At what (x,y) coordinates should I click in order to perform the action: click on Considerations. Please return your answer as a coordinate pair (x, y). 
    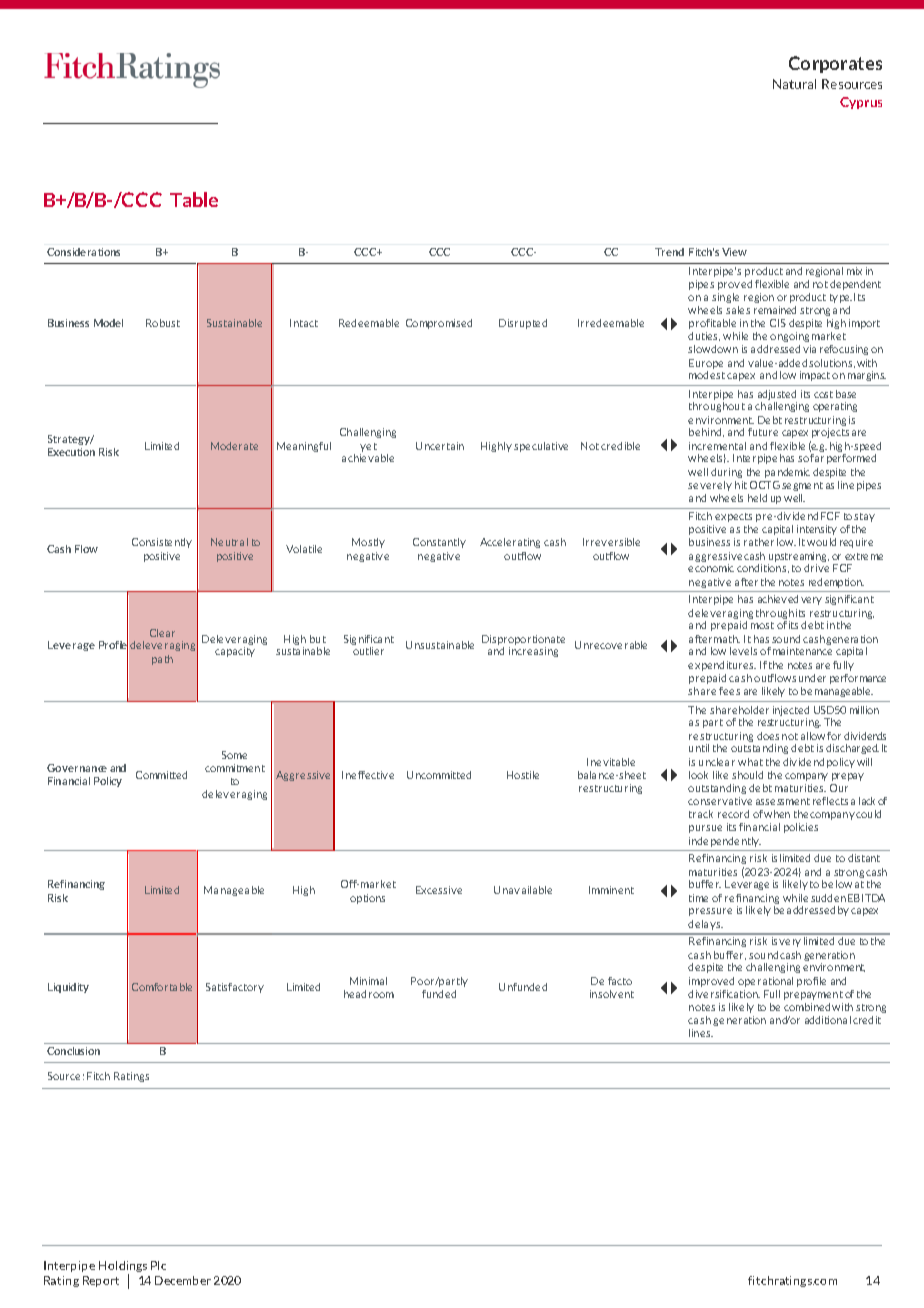
    Looking at the image, I should click on (83, 252).
